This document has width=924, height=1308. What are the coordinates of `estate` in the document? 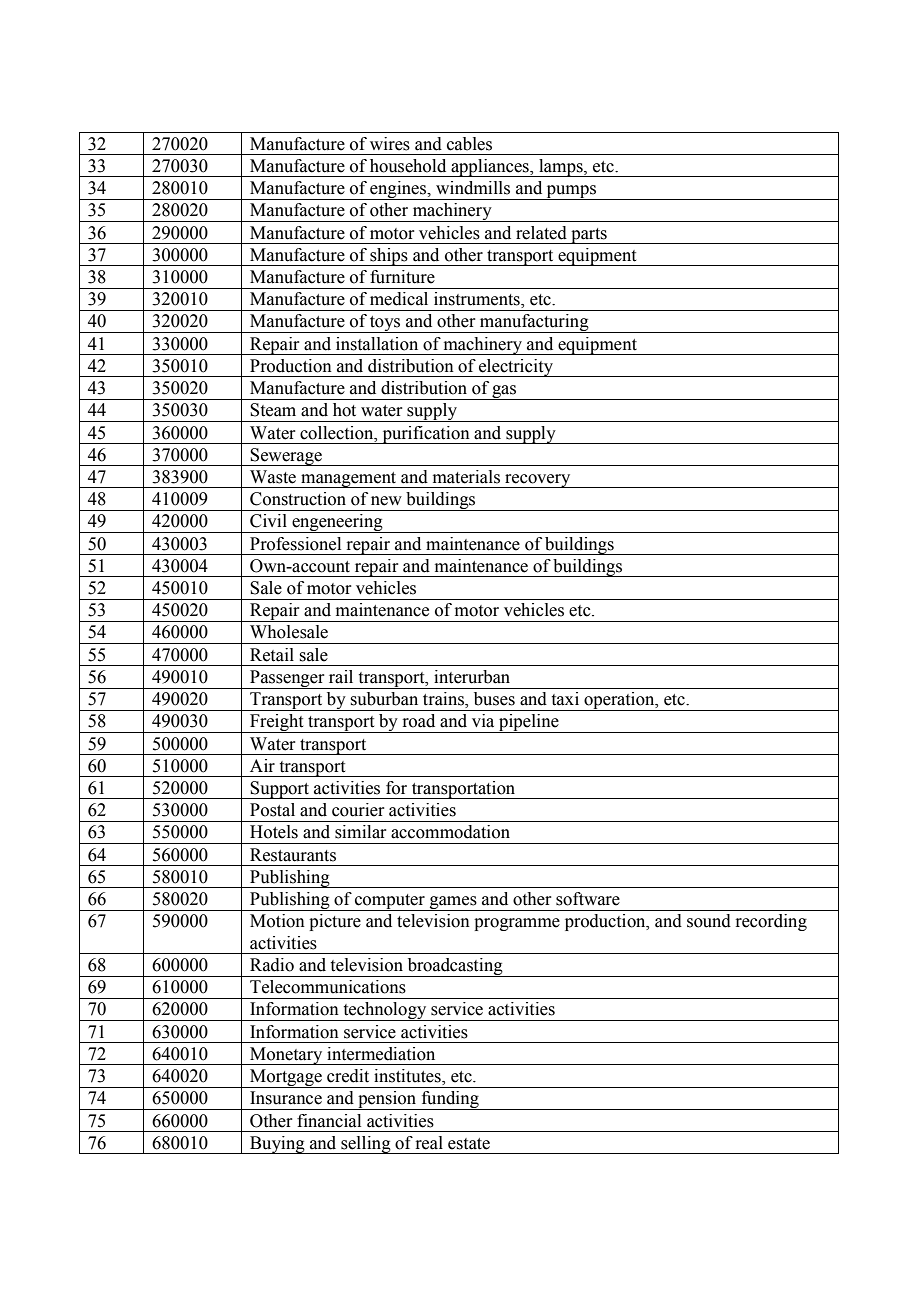 It's located at (469, 1144).
